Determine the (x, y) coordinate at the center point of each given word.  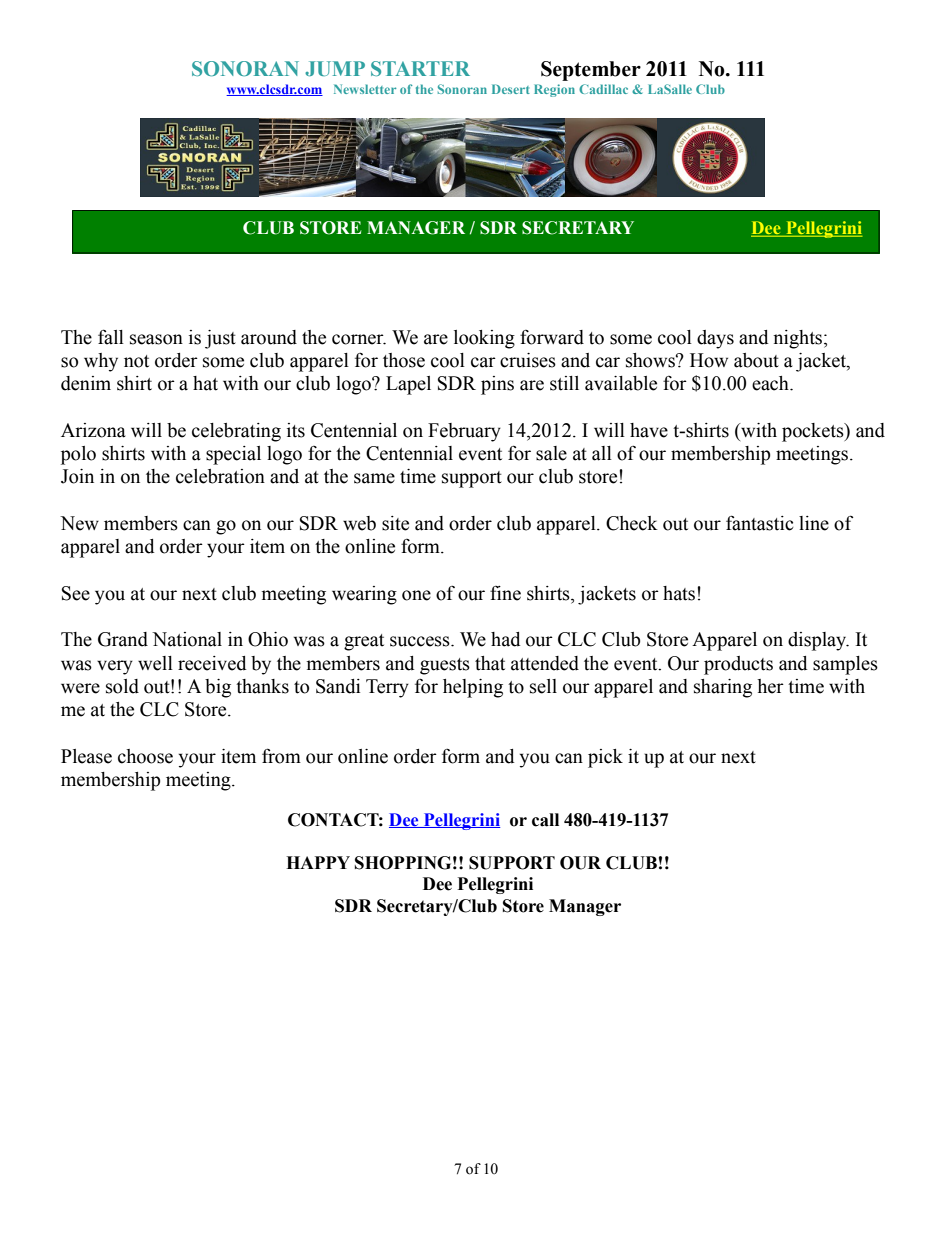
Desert (511, 89)
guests (445, 666)
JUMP (335, 68)
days (715, 339)
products (738, 665)
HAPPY (318, 862)
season (156, 339)
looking (484, 339)
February (464, 432)
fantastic (759, 523)
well (155, 663)
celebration (220, 476)
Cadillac (603, 89)
